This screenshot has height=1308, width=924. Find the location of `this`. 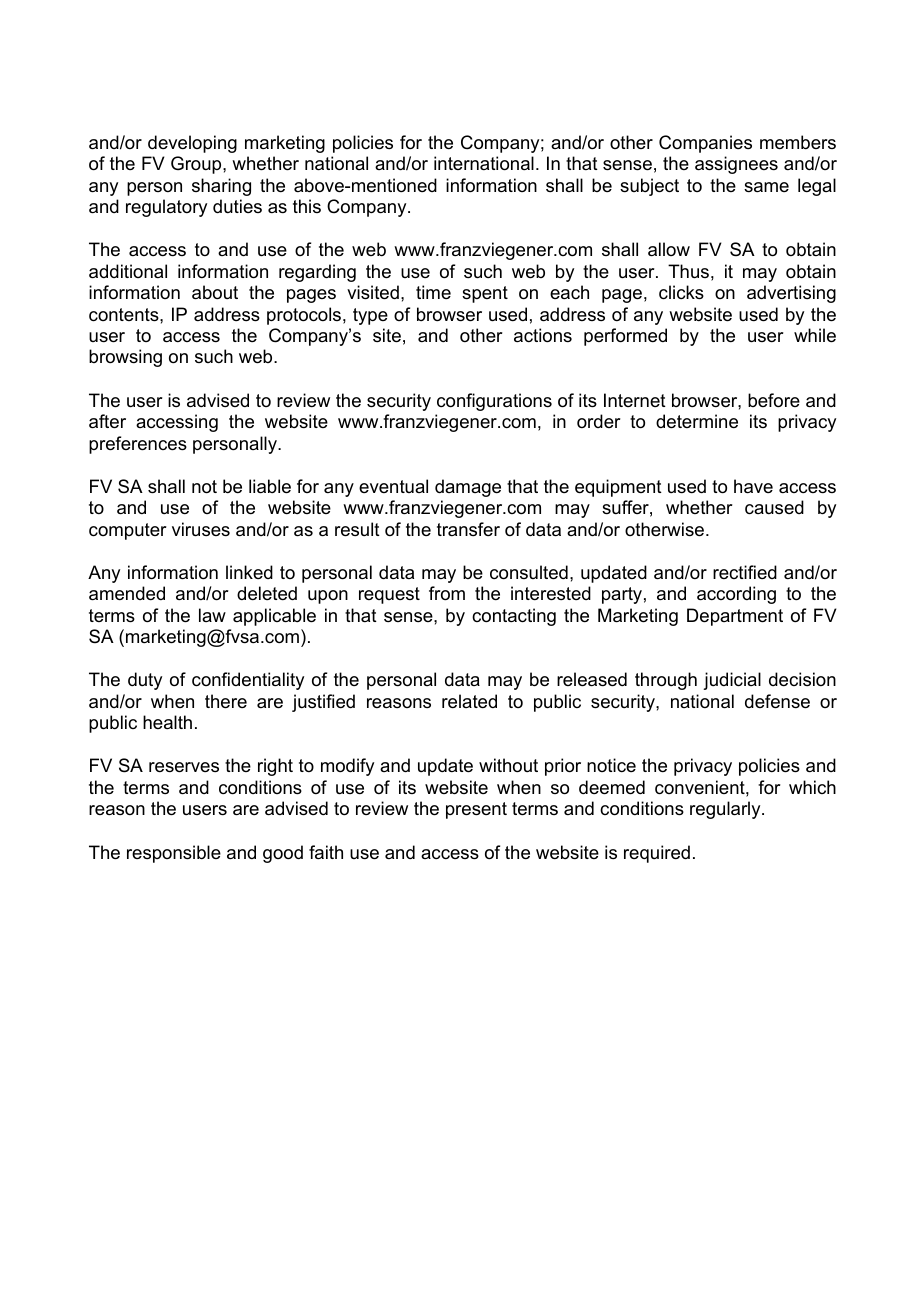

this is located at coordinates (307, 206).
